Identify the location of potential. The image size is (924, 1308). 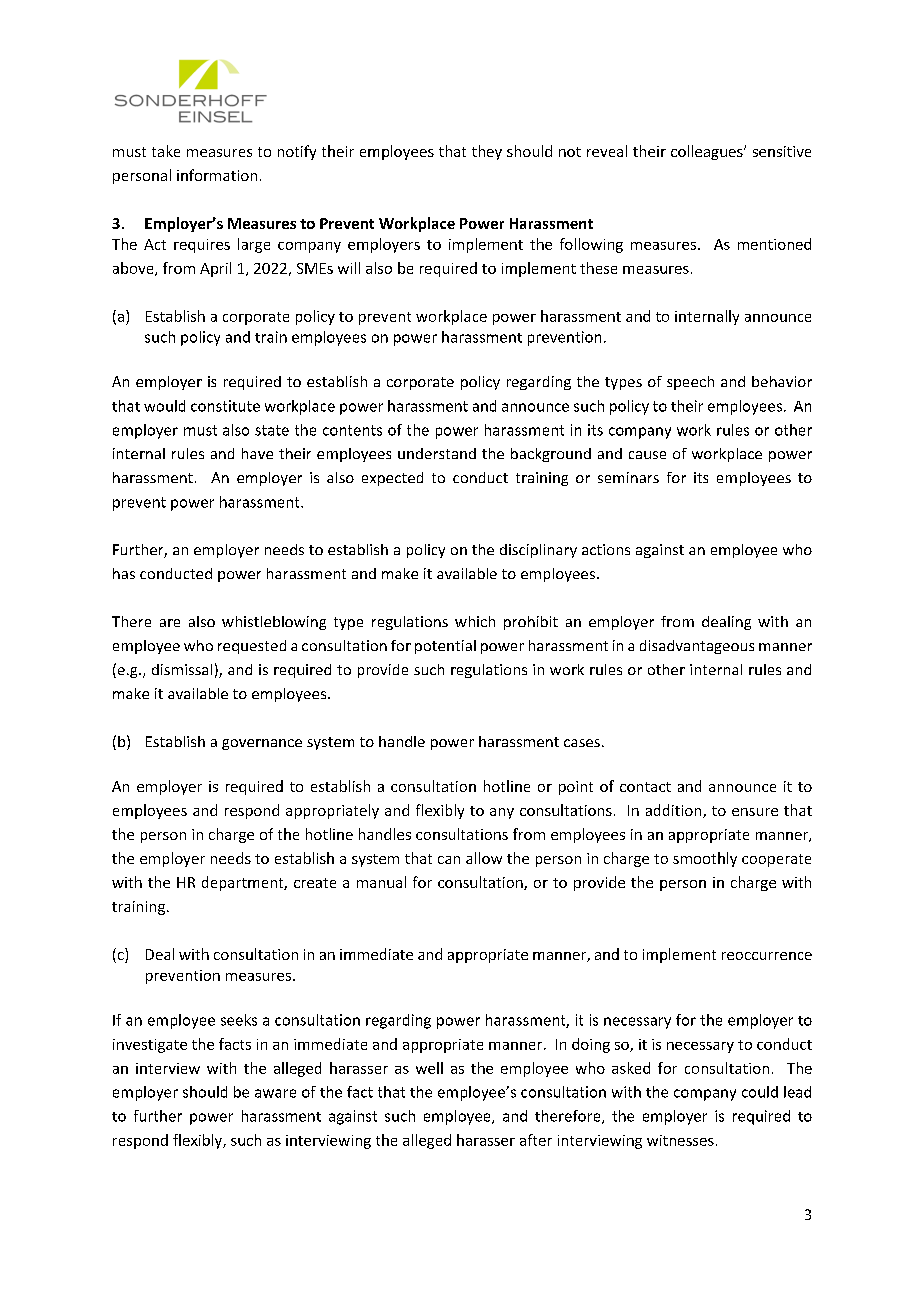
(445, 647).
